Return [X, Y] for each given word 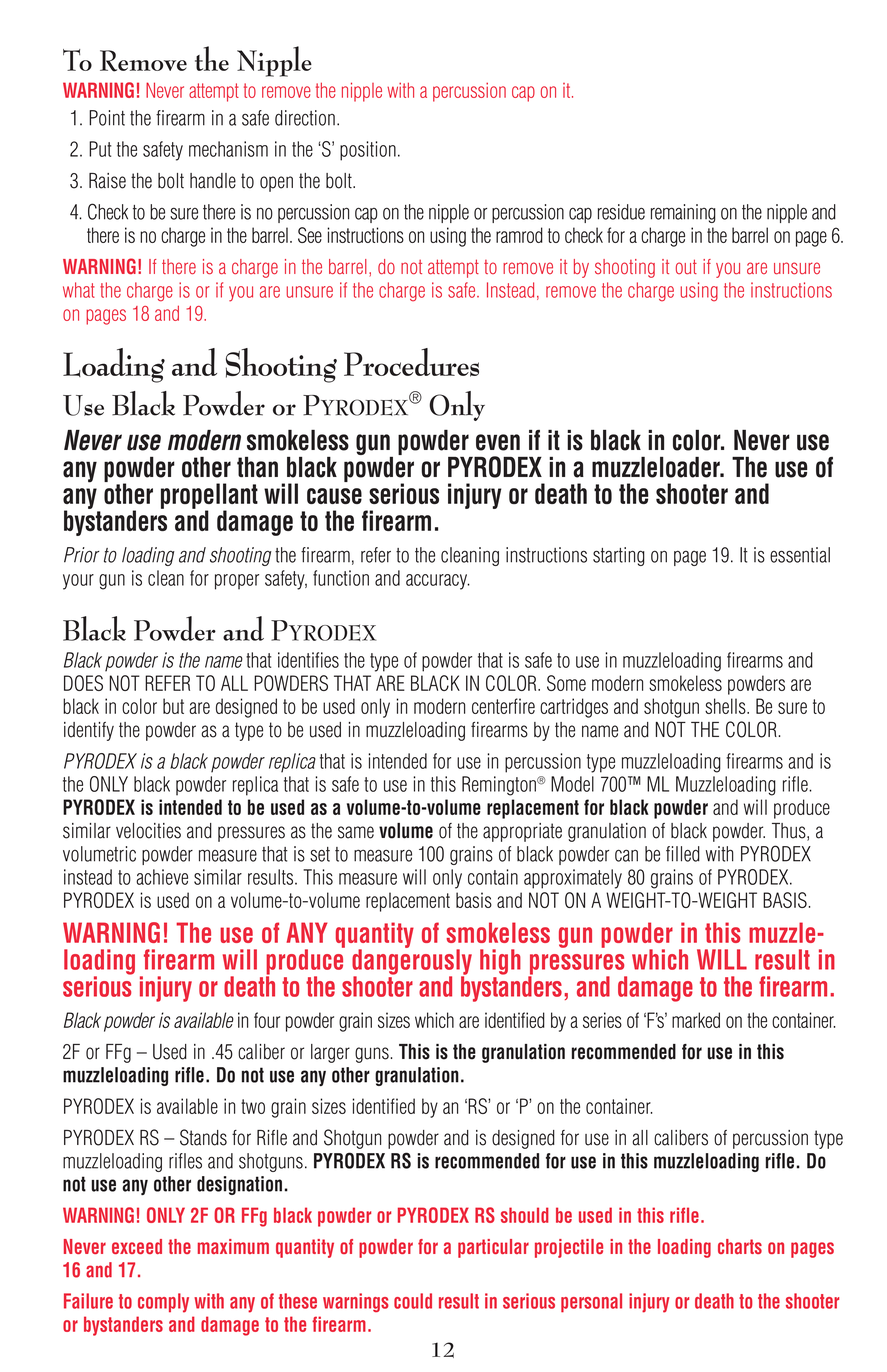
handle [213, 181]
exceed [137, 1246]
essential [800, 555]
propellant [209, 497]
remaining [683, 213]
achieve [162, 877]
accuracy [438, 582]
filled [683, 854]
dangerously [412, 962]
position [368, 151]
